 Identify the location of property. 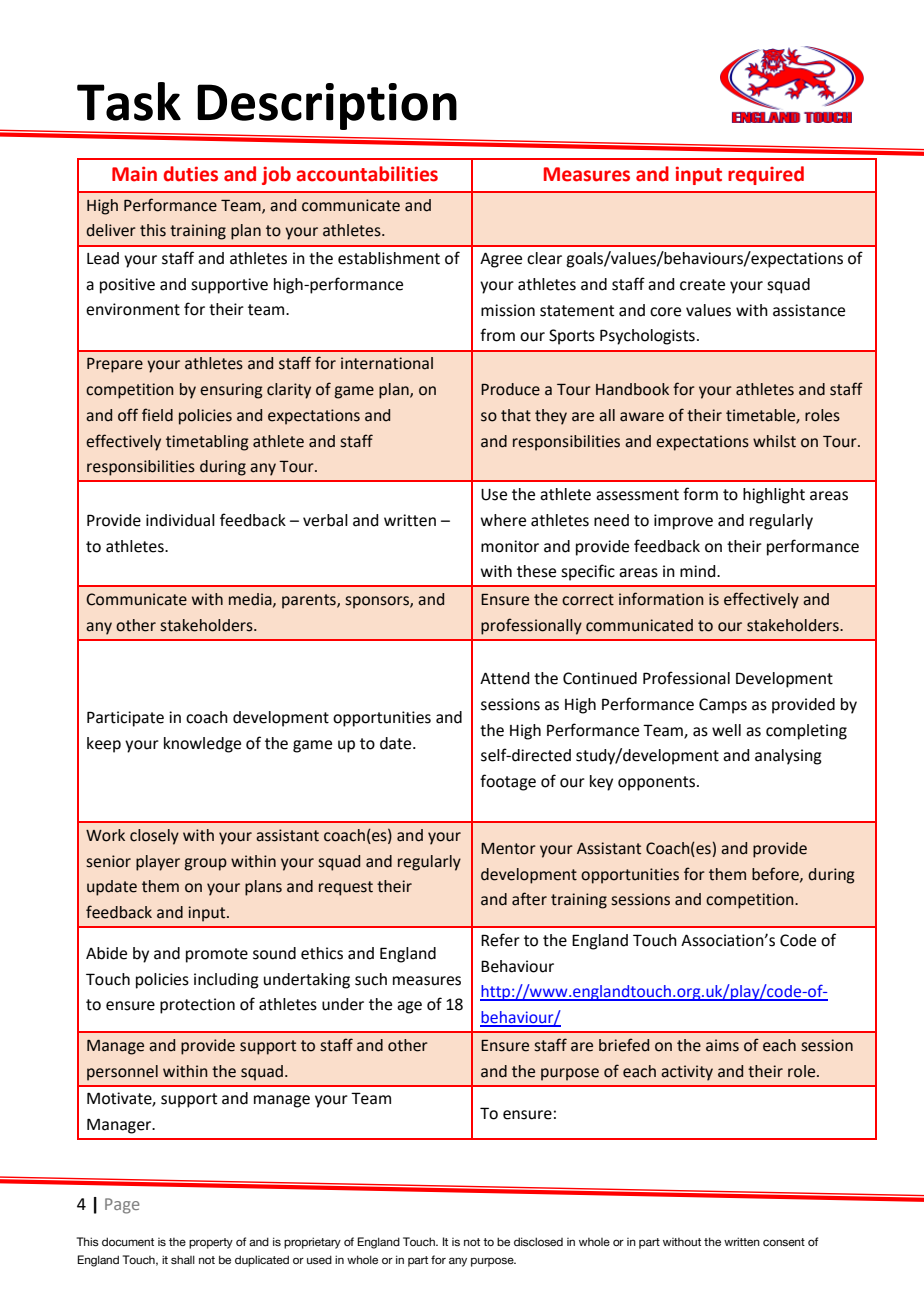
(211, 1243).
